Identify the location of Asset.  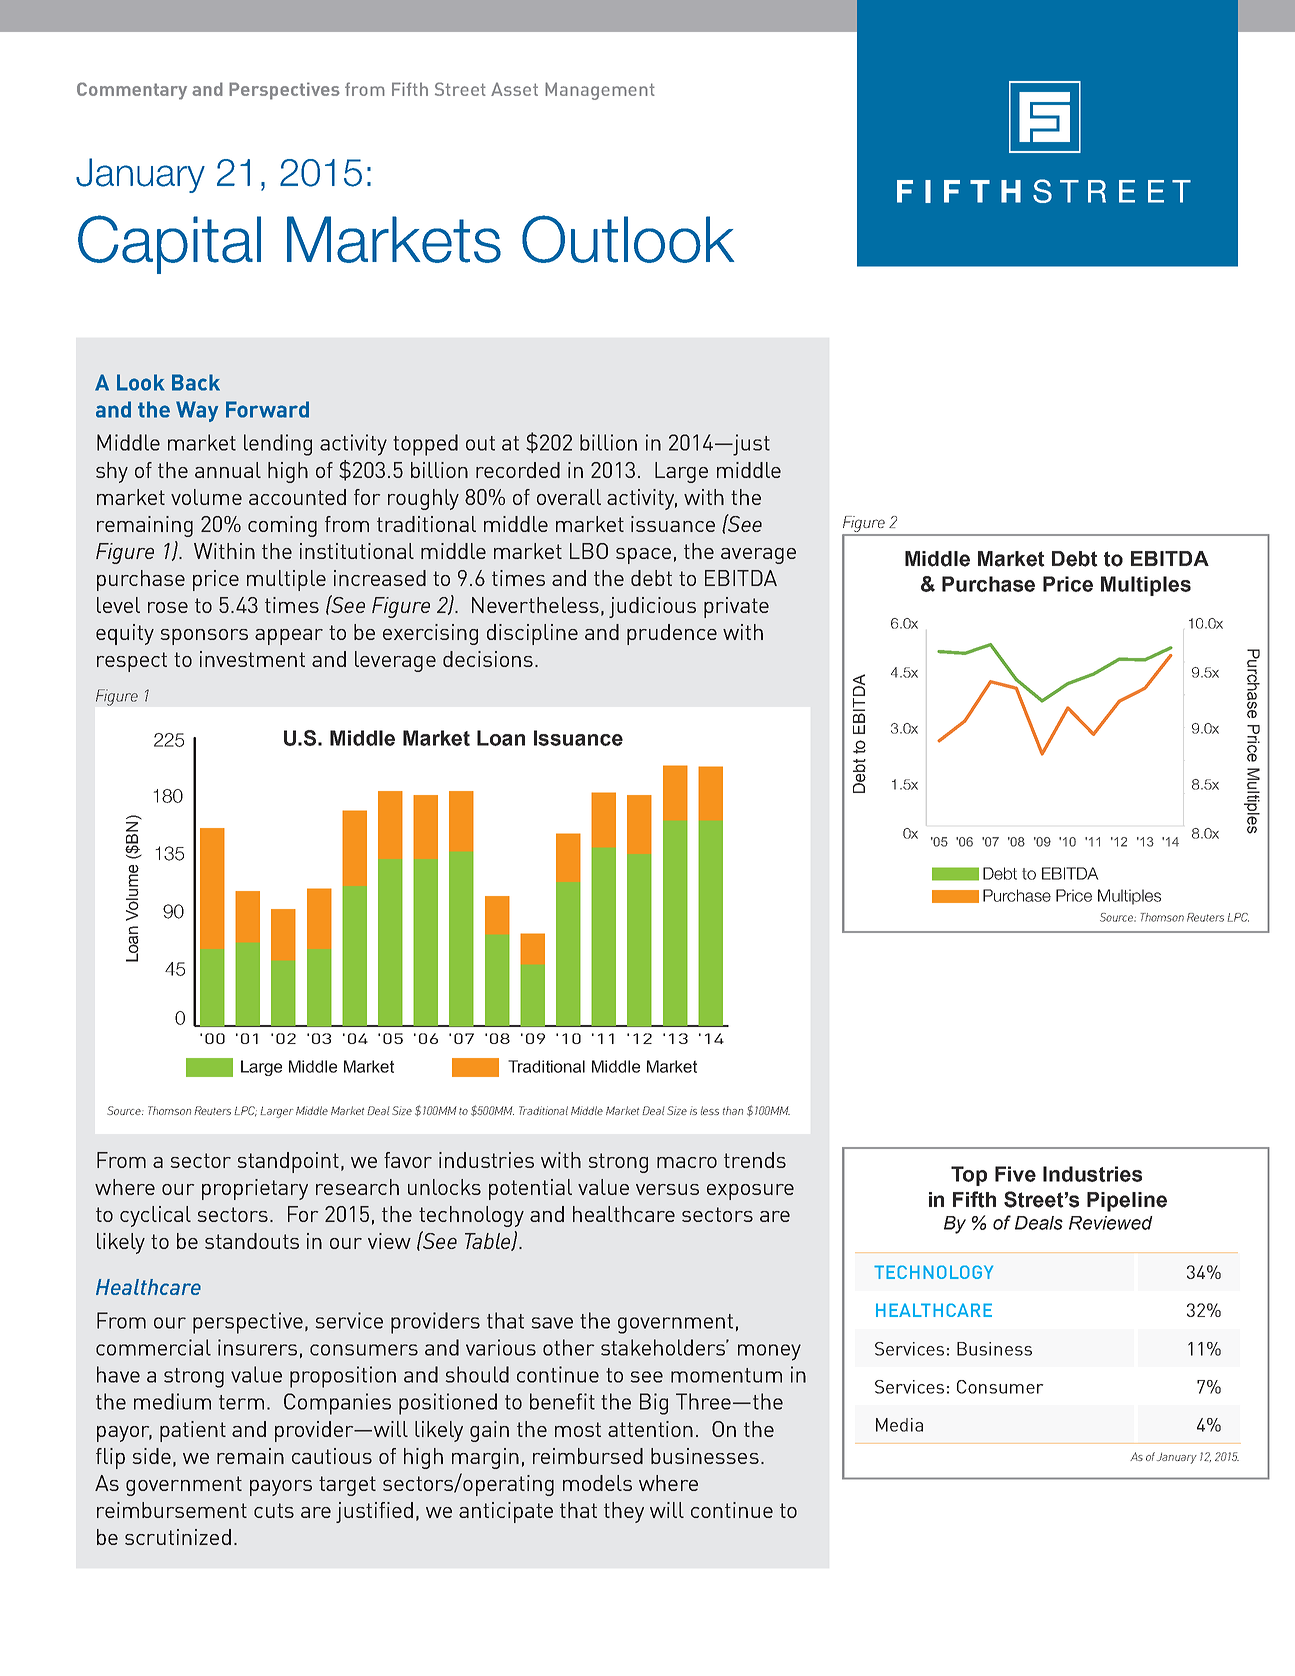
(514, 89).
